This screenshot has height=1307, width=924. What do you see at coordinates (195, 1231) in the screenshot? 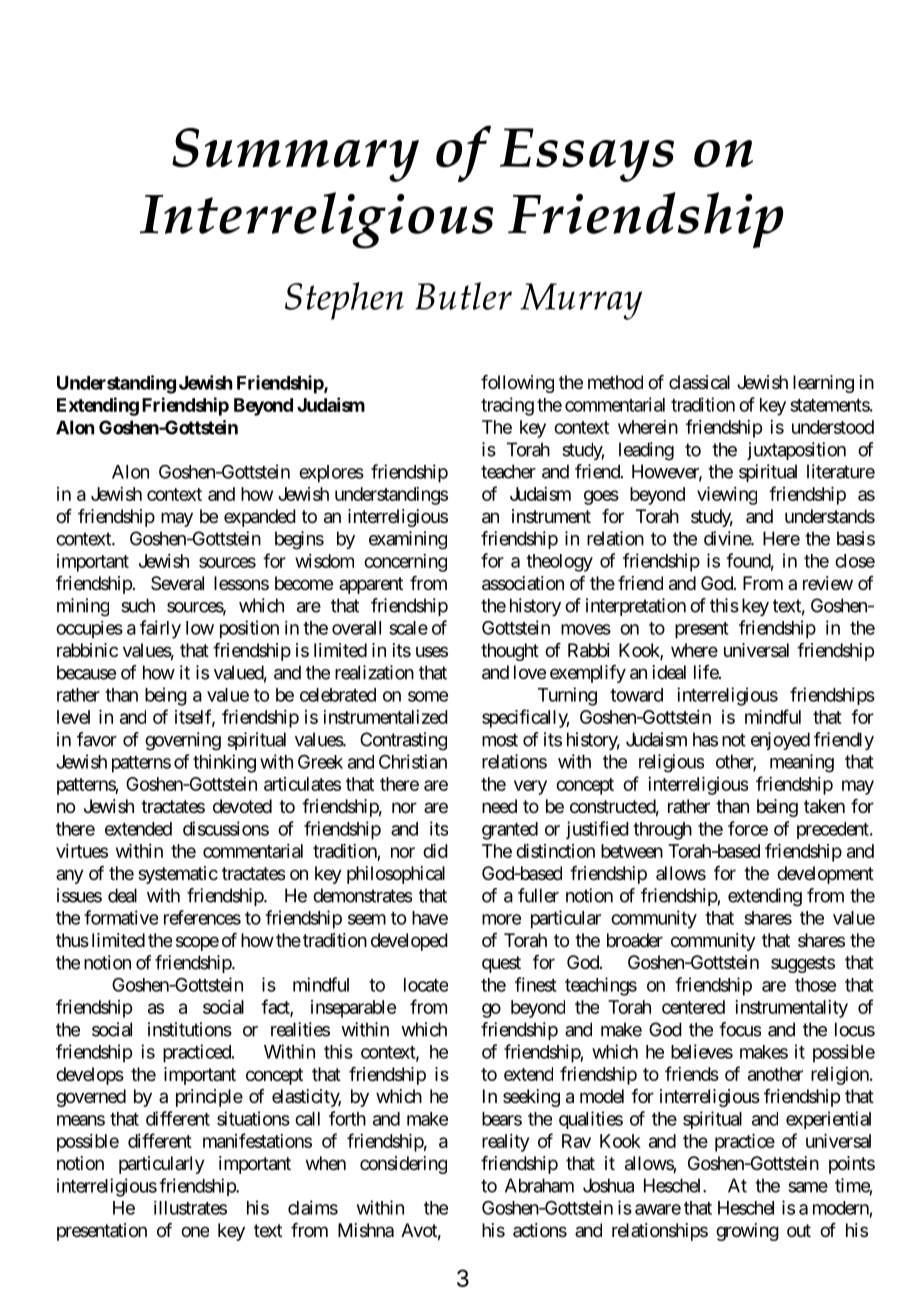
I see `one` at bounding box center [195, 1231].
